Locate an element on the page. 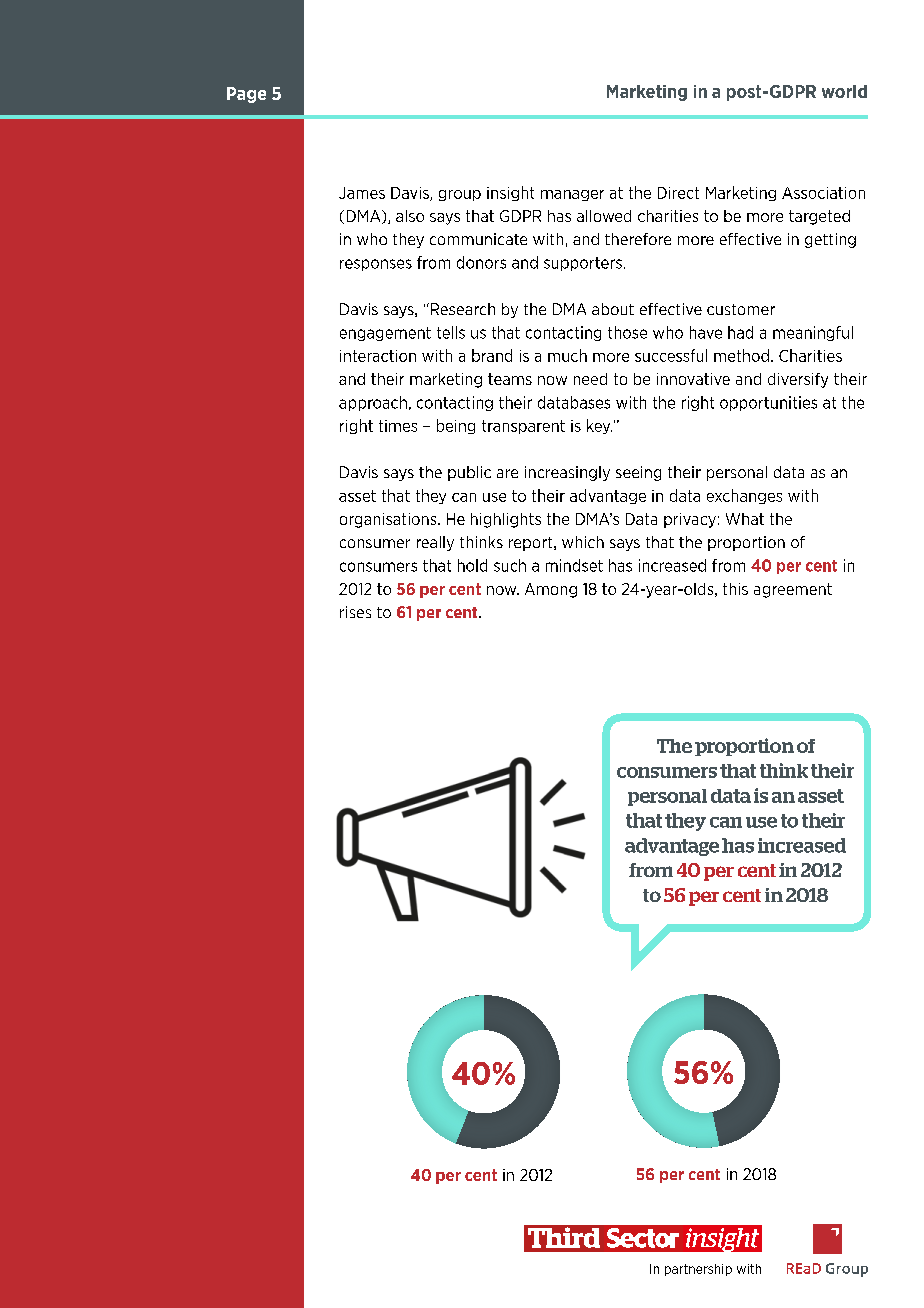 The width and height of the document is (924, 1308). Page is located at coordinates (246, 95).
